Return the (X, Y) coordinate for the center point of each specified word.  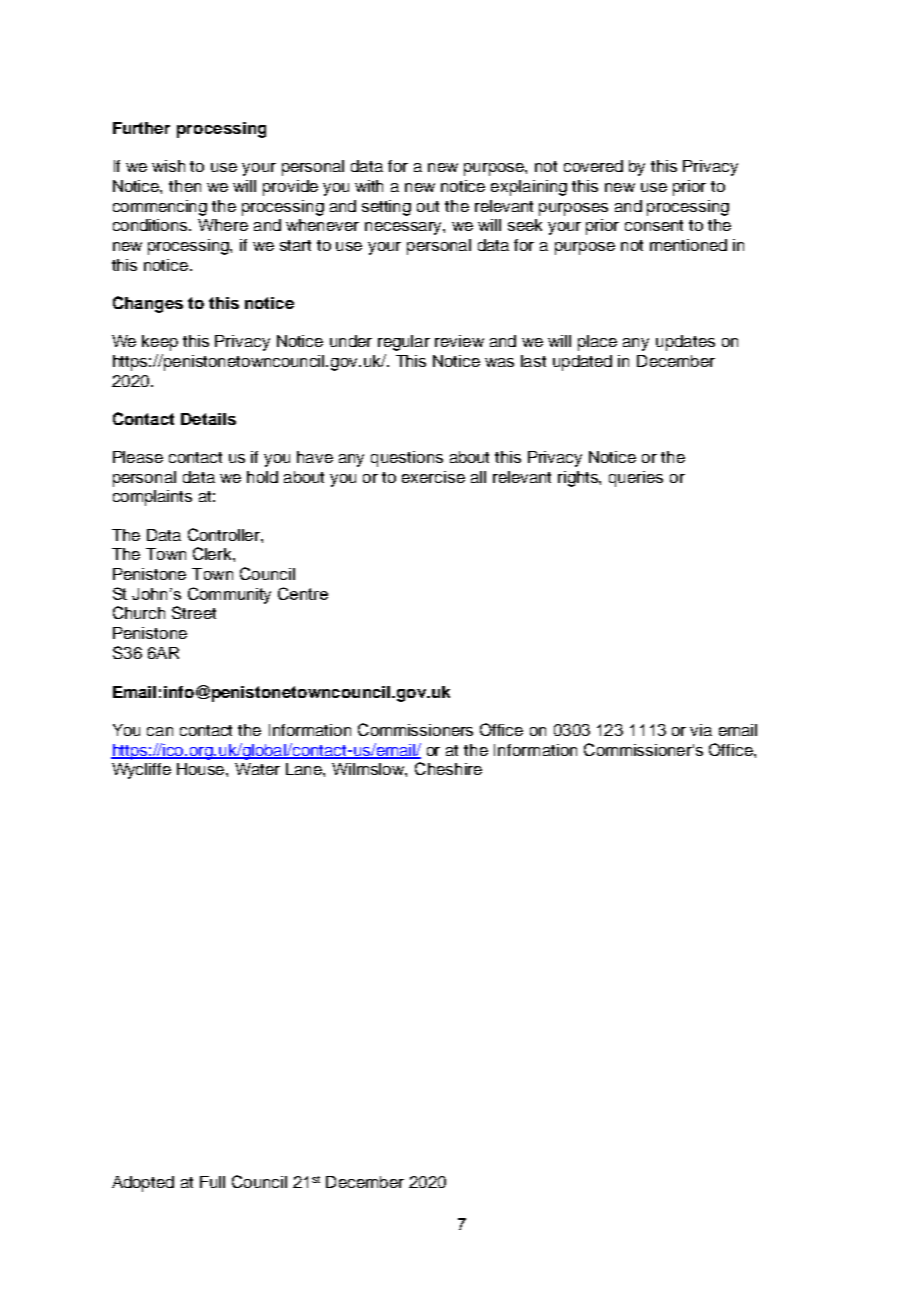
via (701, 730)
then (185, 186)
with (369, 186)
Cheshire (448, 768)
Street (194, 612)
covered (593, 166)
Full (212, 1182)
